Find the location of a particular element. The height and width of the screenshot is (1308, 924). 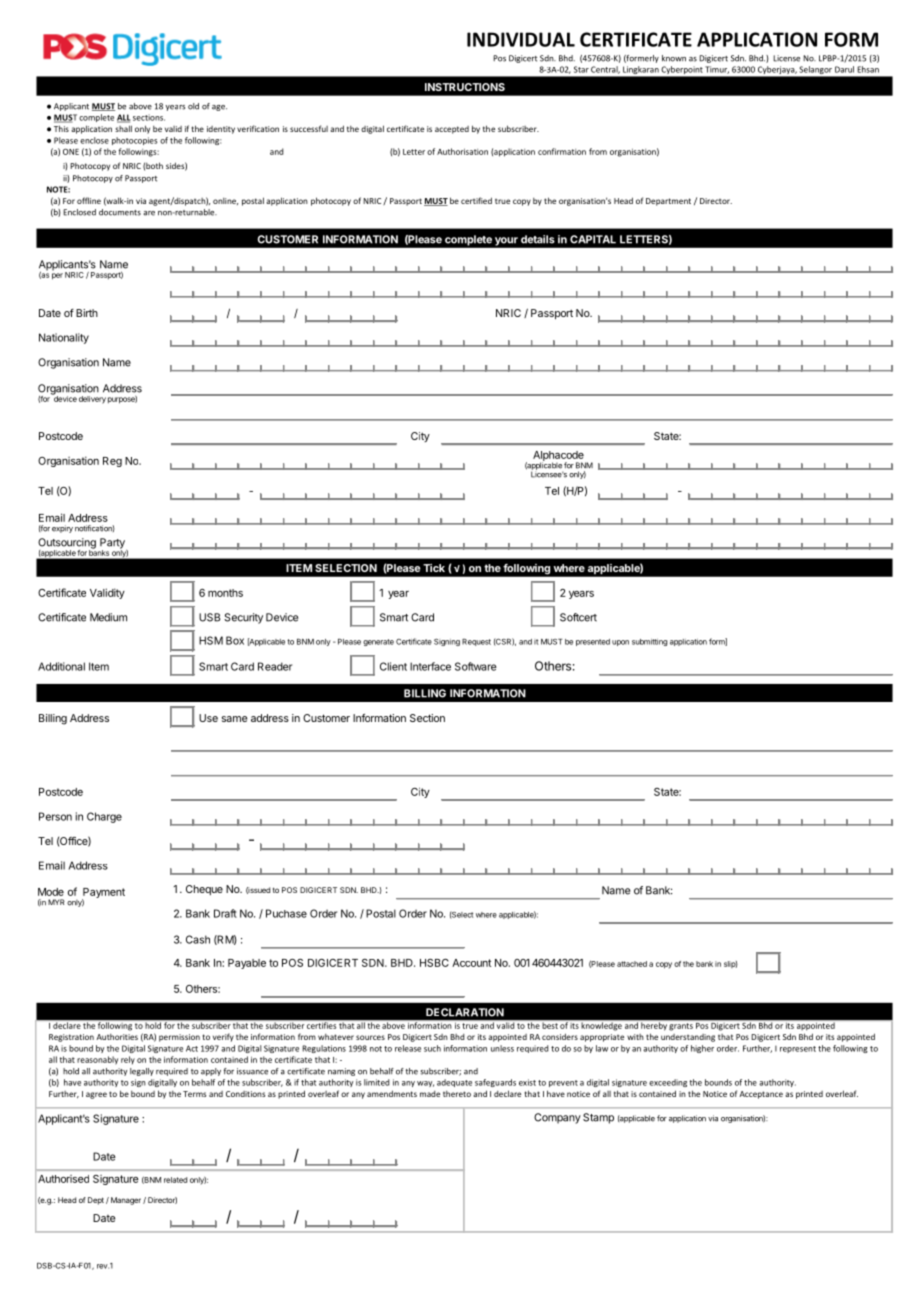

submitting is located at coordinates (650, 642).
